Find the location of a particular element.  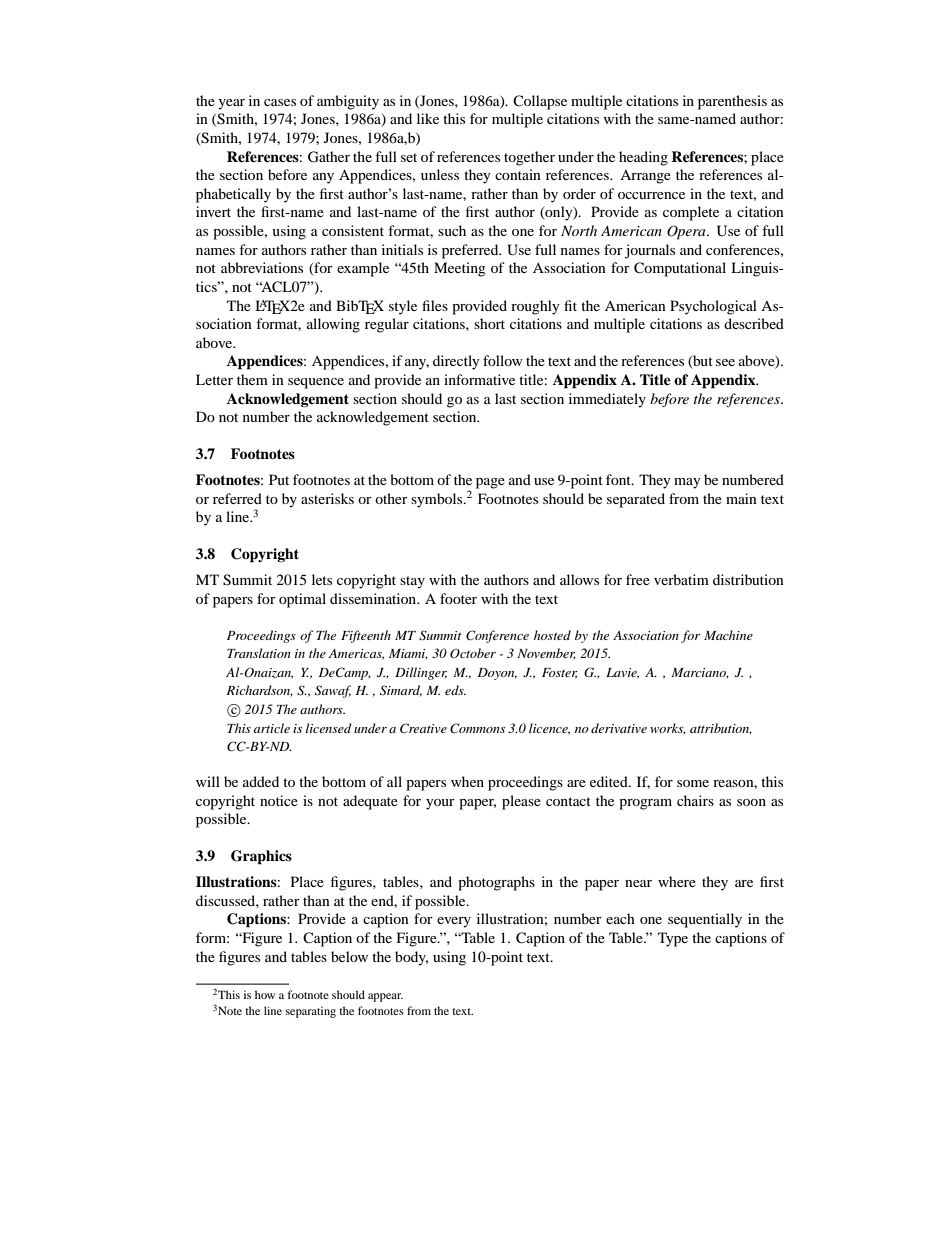

works is located at coordinates (668, 729).
